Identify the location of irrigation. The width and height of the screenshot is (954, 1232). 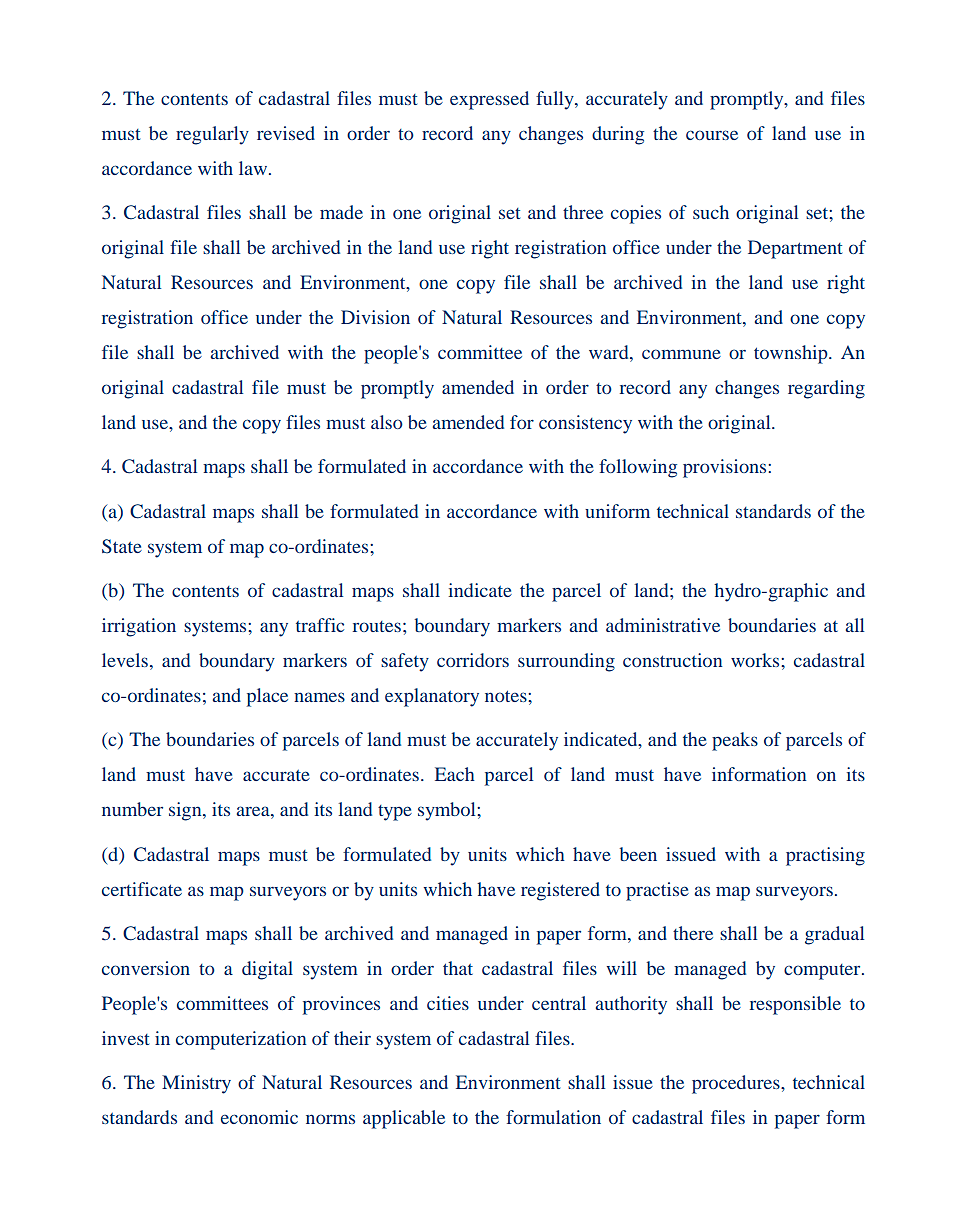
(139, 627).
